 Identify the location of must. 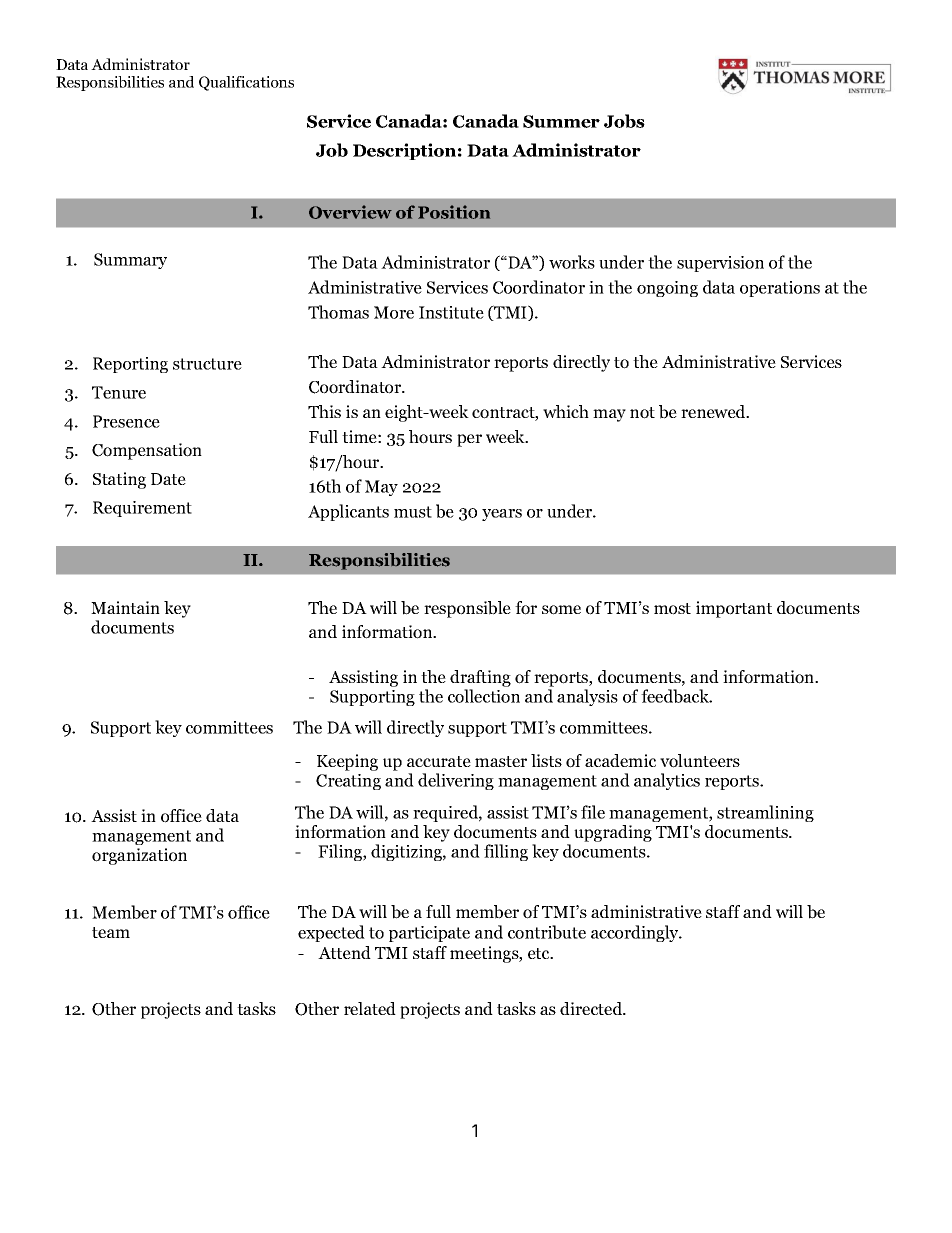
(413, 512).
